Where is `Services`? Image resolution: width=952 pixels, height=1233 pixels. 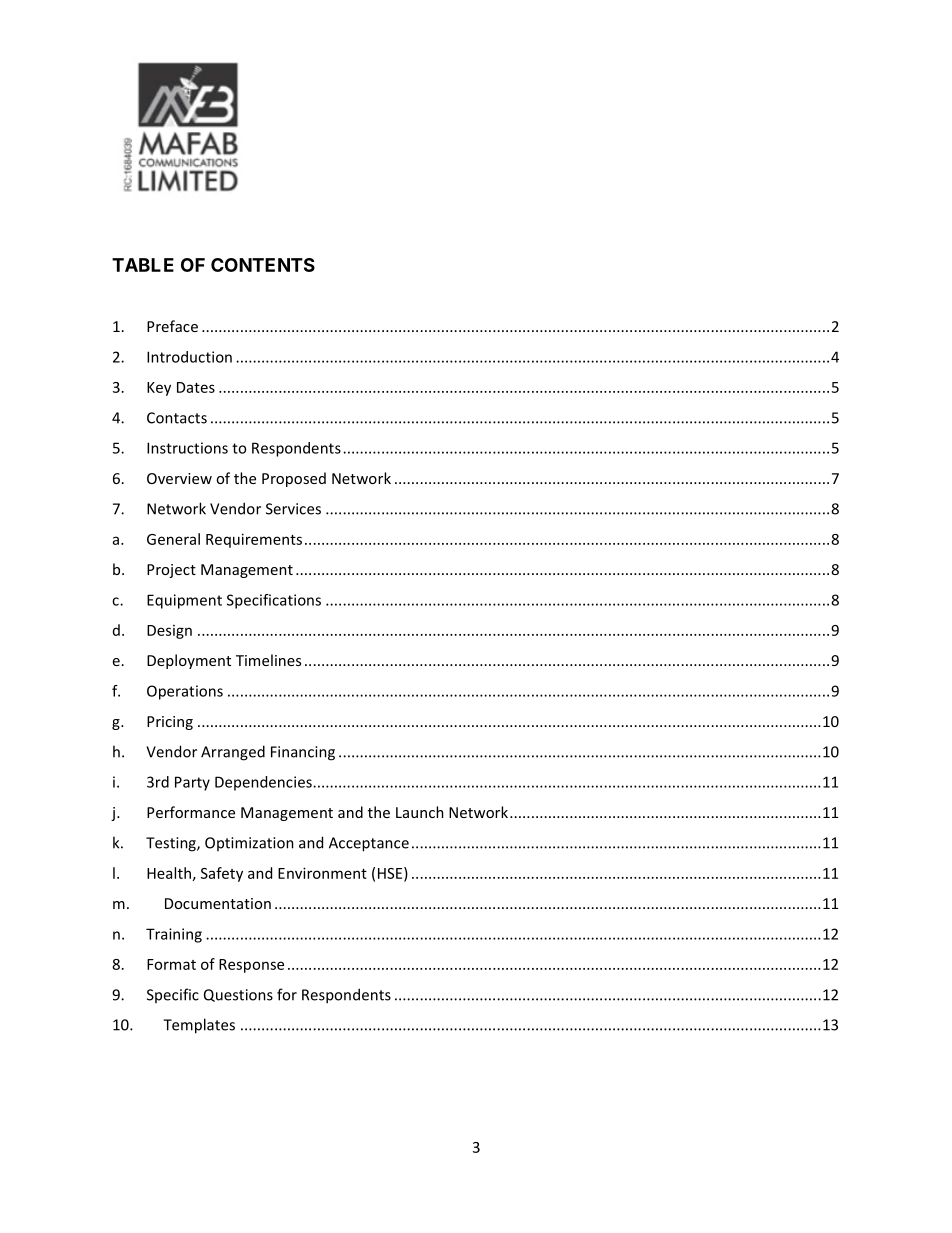
Services is located at coordinates (293, 509).
